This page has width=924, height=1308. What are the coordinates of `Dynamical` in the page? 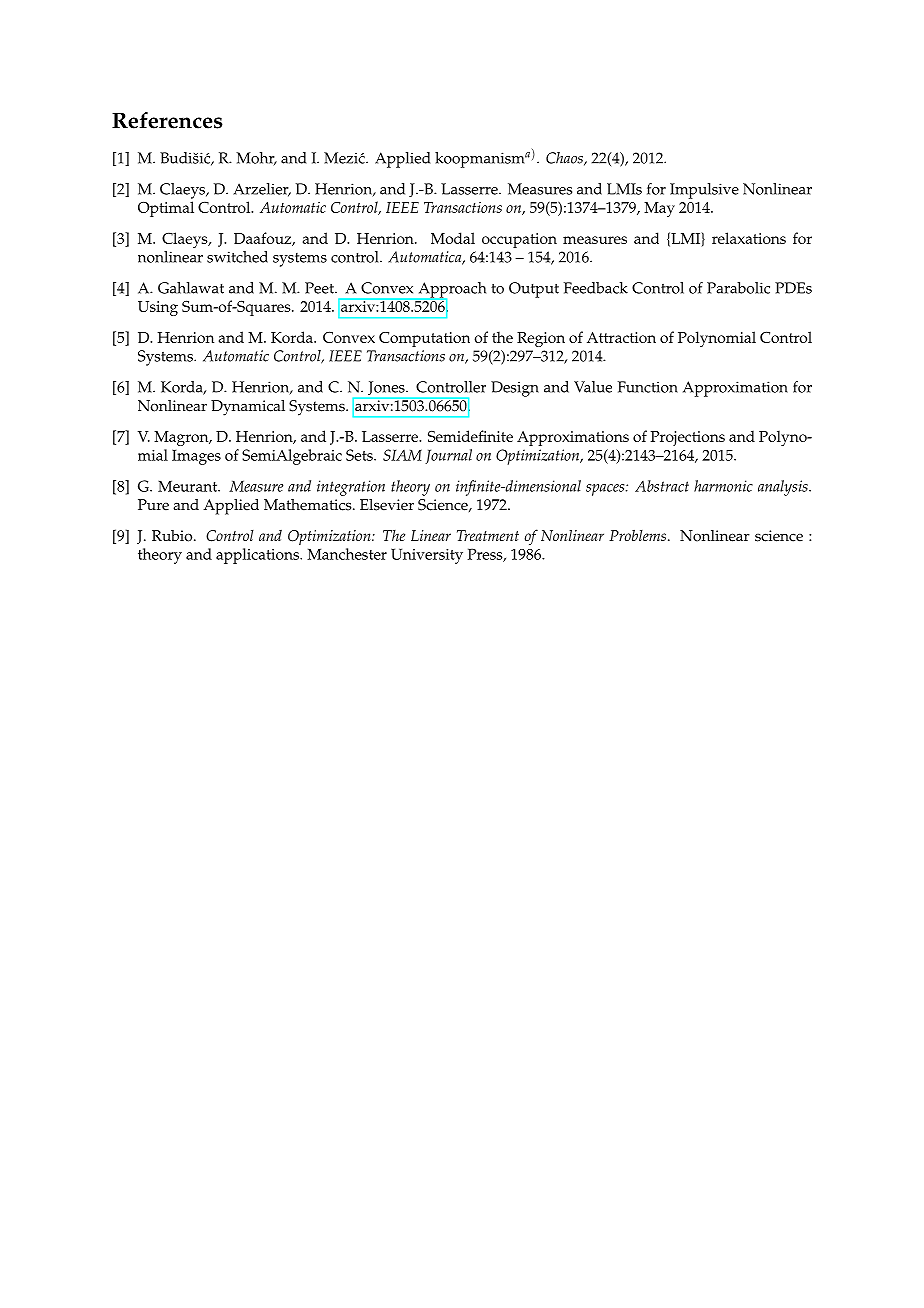 It's located at (248, 408).
